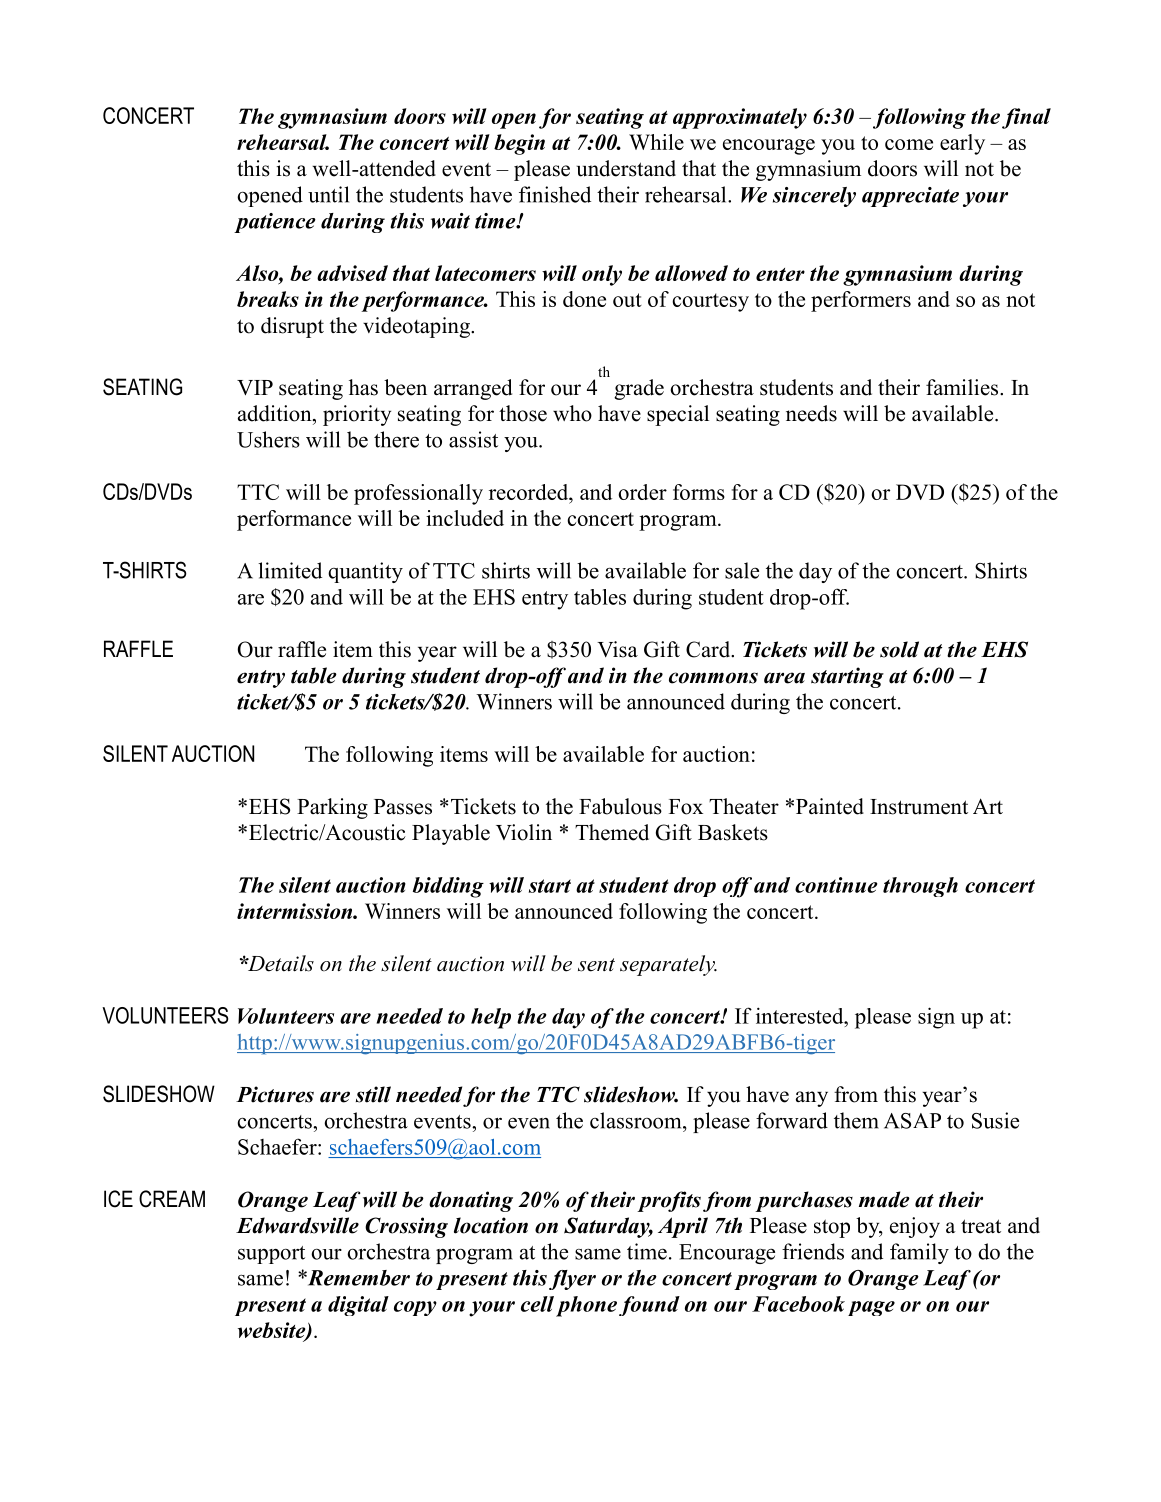 The height and width of the document is (1502, 1161). What do you see at coordinates (290, 570) in the document?
I see `limited` at bounding box center [290, 570].
